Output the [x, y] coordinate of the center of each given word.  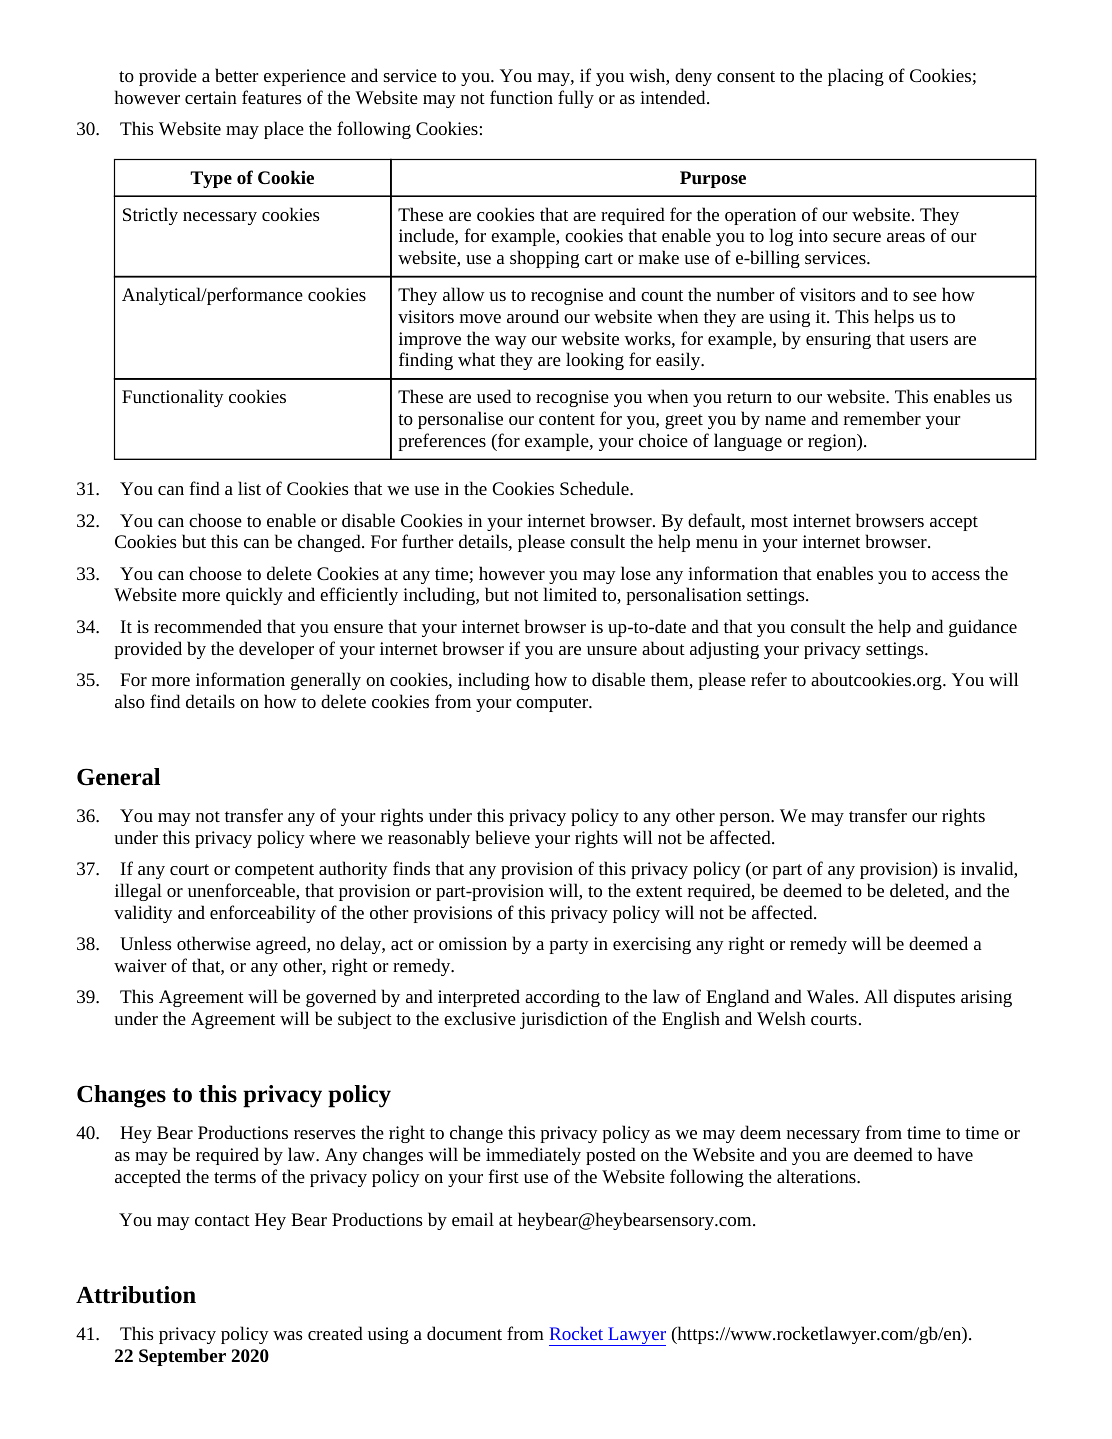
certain [211, 97]
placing [856, 77]
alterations [817, 1176]
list [249, 488]
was [288, 1335]
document [464, 1333]
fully [576, 99]
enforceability [263, 914]
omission [473, 943]
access [956, 575]
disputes [924, 998]
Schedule [595, 488]
